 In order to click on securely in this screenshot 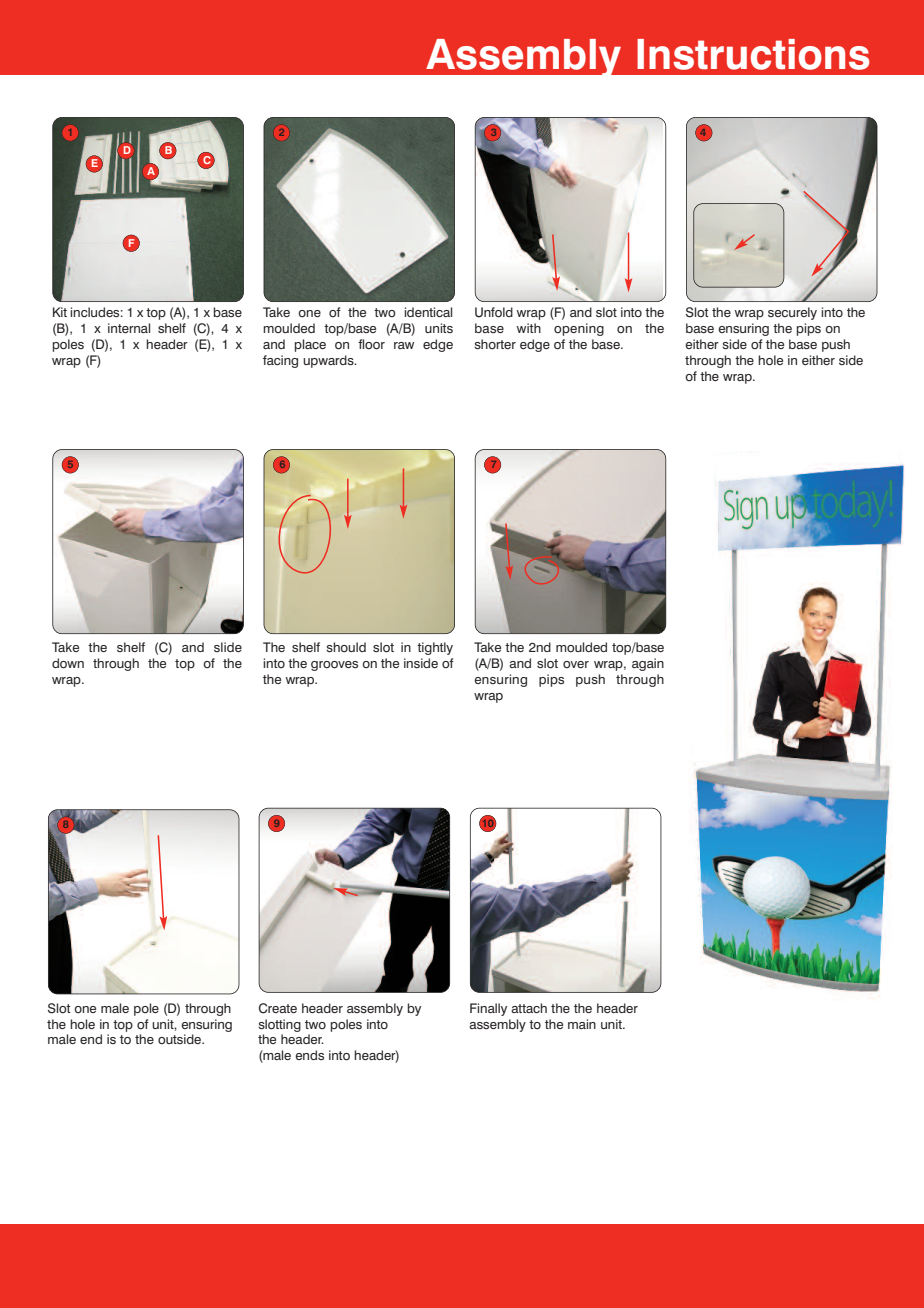, I will do `click(792, 313)`.
